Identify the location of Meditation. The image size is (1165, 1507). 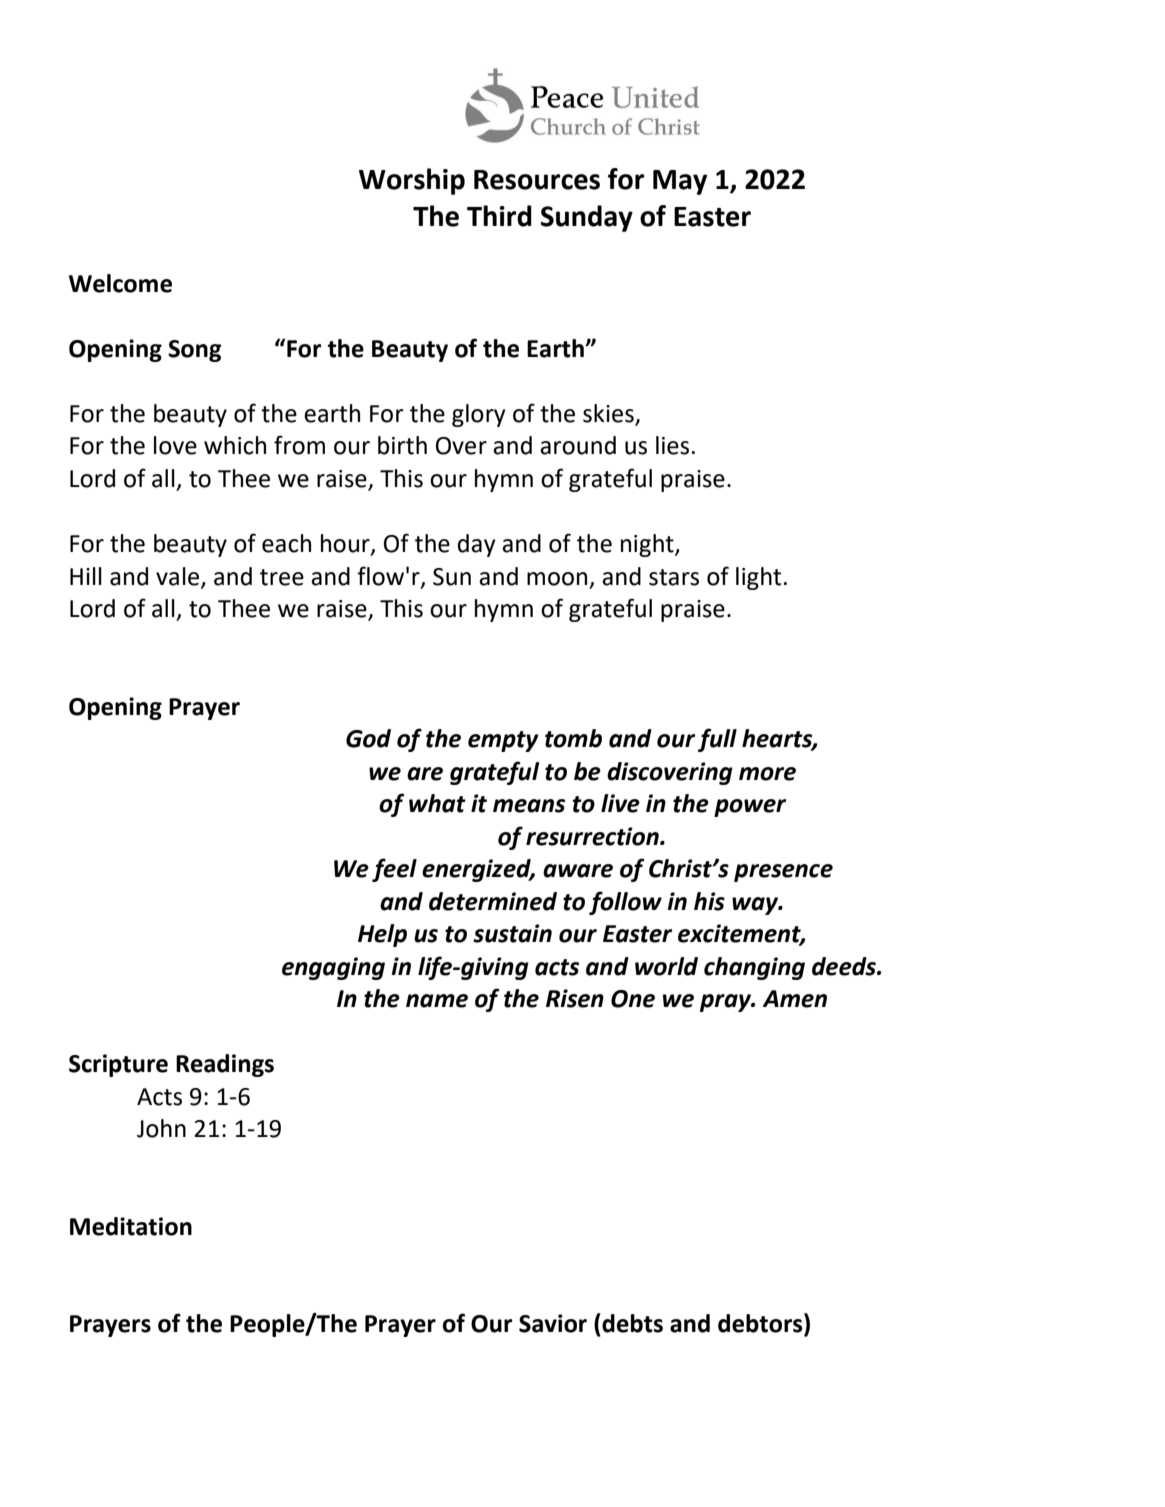
(131, 1226).
